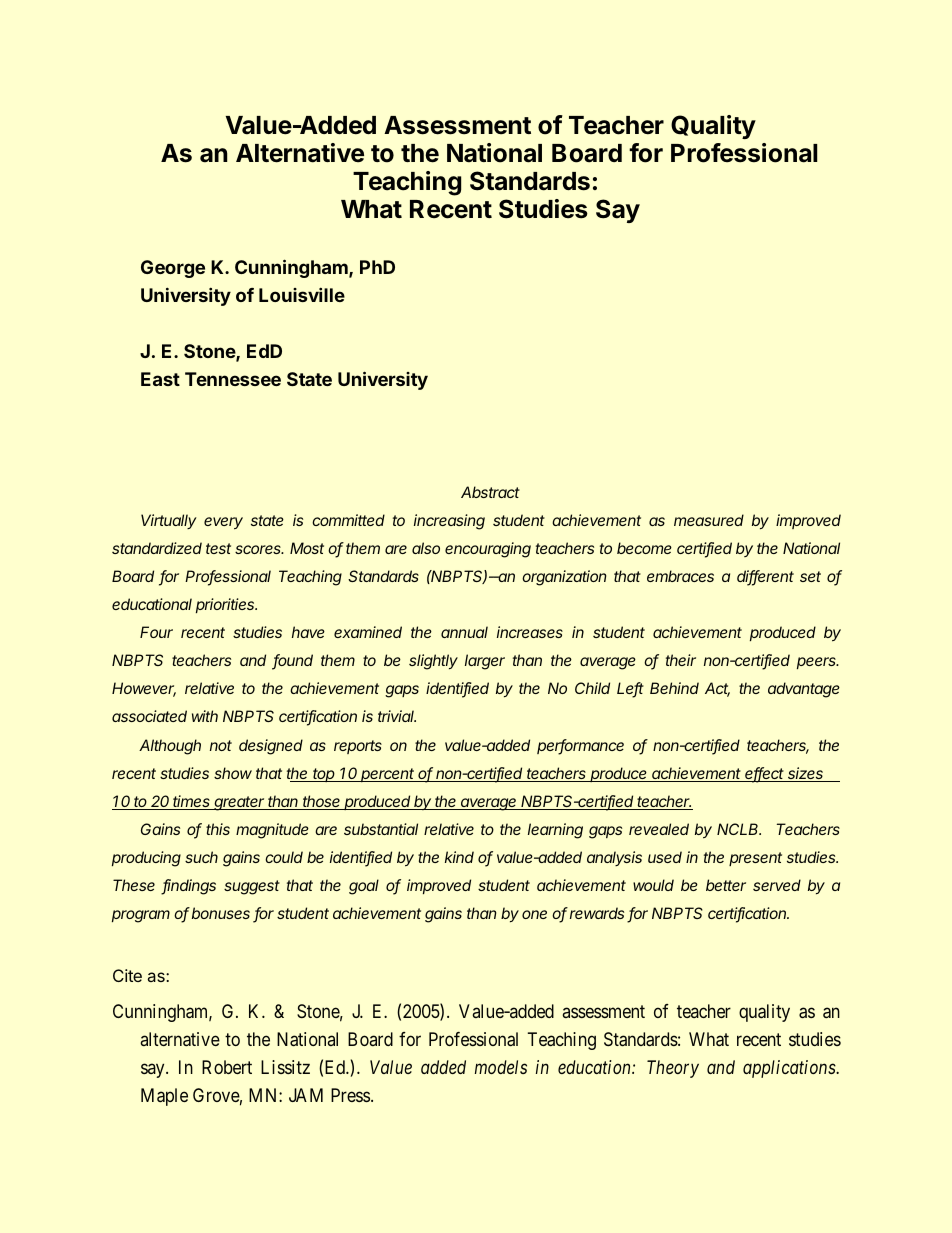 Image resolution: width=952 pixels, height=1233 pixels. I want to click on become, so click(644, 548).
